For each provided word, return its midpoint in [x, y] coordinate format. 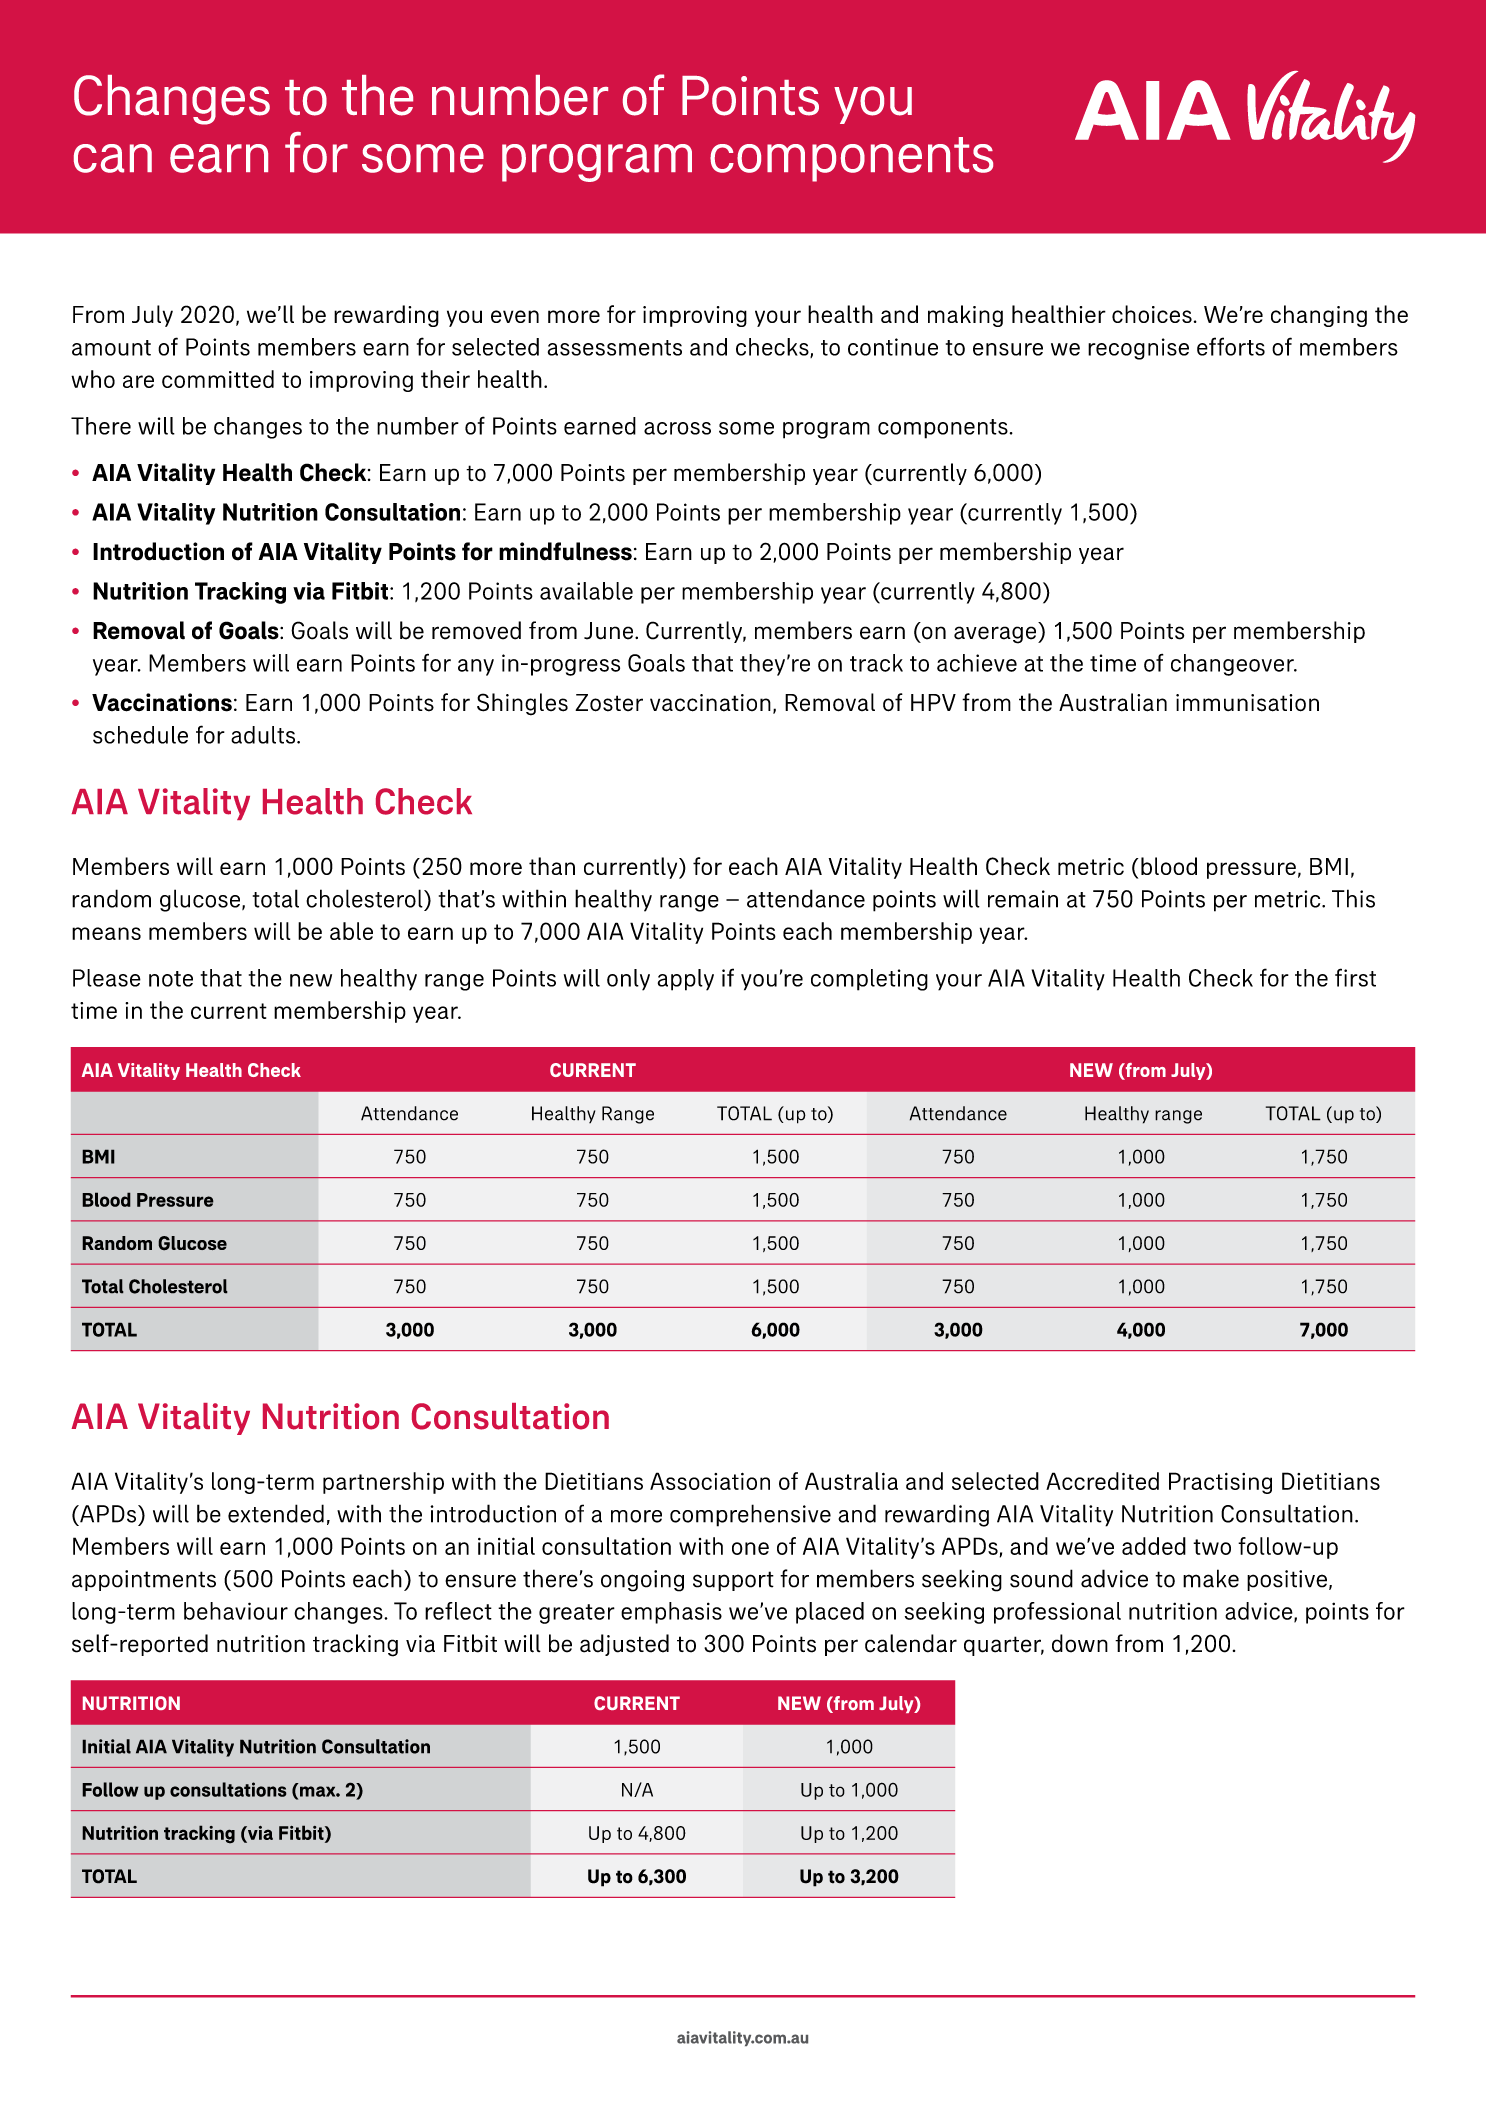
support [733, 1581]
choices [1152, 314]
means [106, 933]
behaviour [236, 1611]
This [1353, 898]
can [113, 158]
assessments [615, 348]
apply [686, 980]
